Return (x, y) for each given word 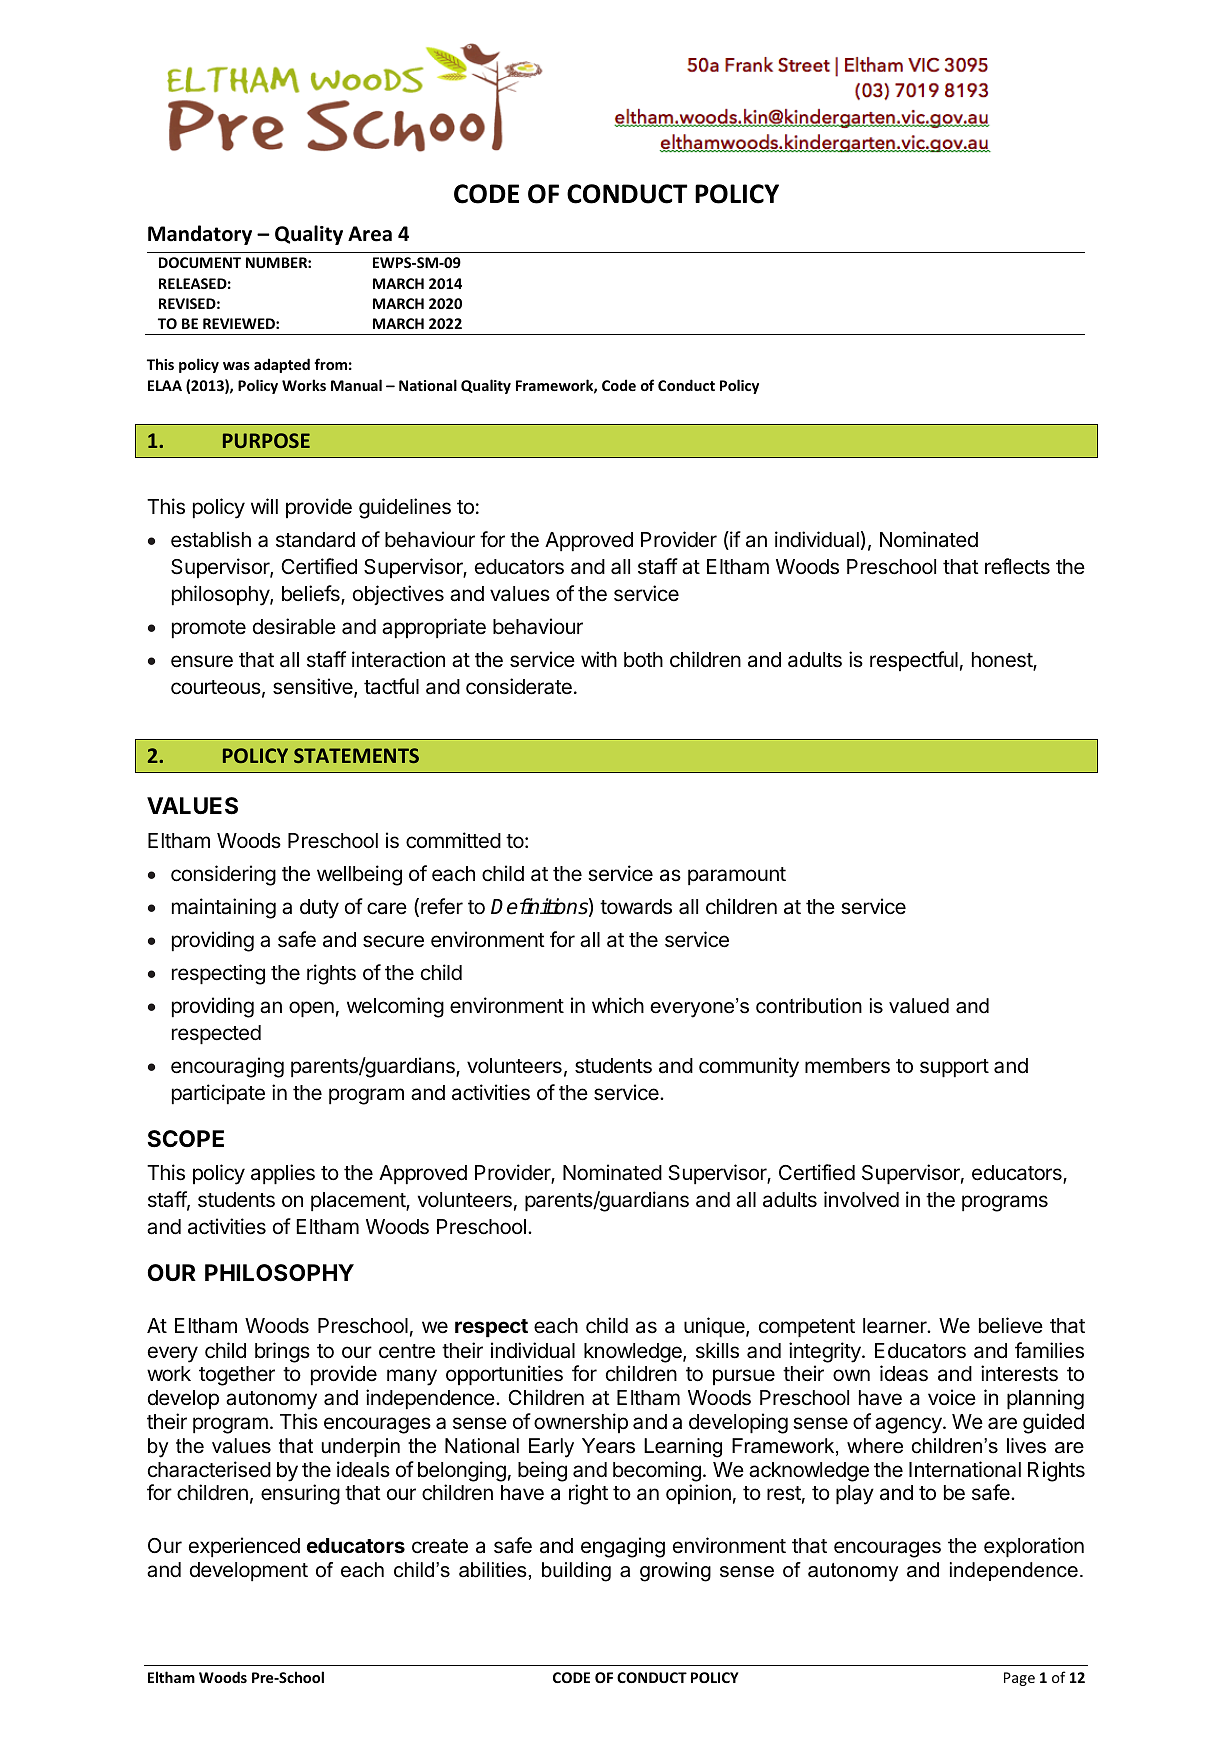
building (576, 1572)
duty (319, 909)
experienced (244, 1547)
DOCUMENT (200, 262)
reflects (1017, 566)
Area (370, 234)
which (618, 1005)
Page (1019, 1679)
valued (919, 1006)
